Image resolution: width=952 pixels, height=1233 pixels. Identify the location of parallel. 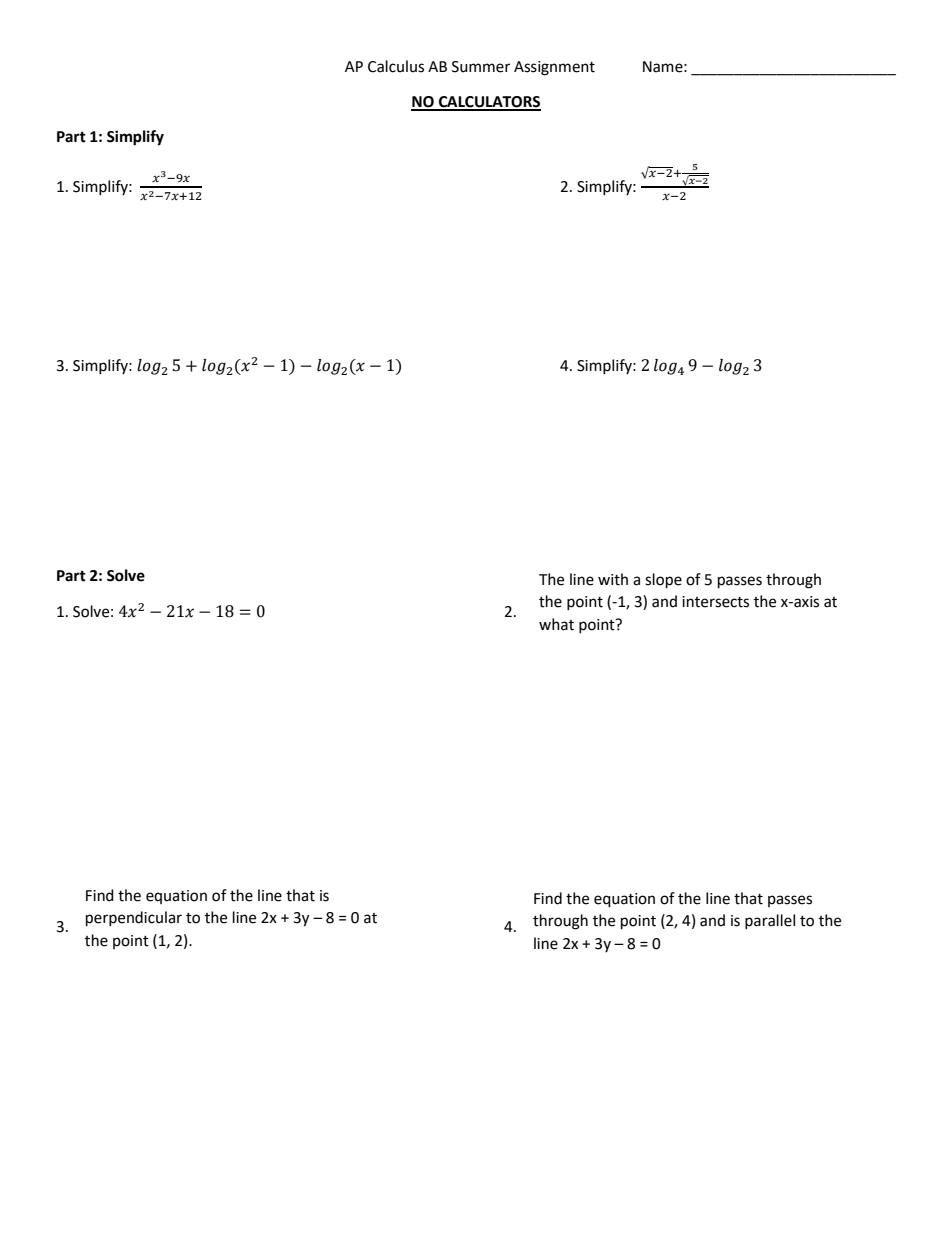
(770, 921).
